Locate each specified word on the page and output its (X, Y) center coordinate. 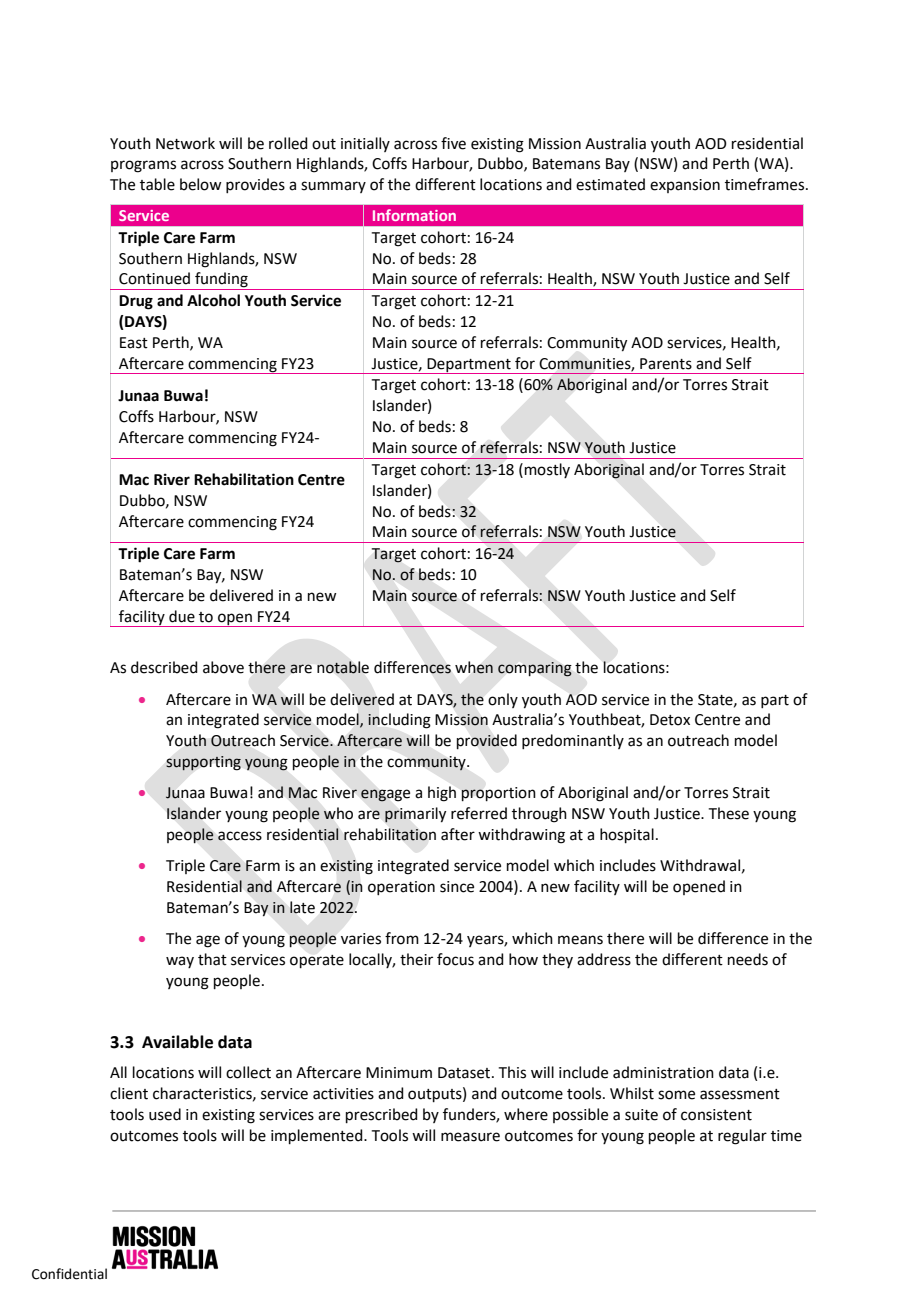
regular (742, 1137)
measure (470, 1137)
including (399, 721)
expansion (685, 186)
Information (414, 215)
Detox (670, 720)
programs (143, 166)
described (164, 667)
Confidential (69, 1274)
